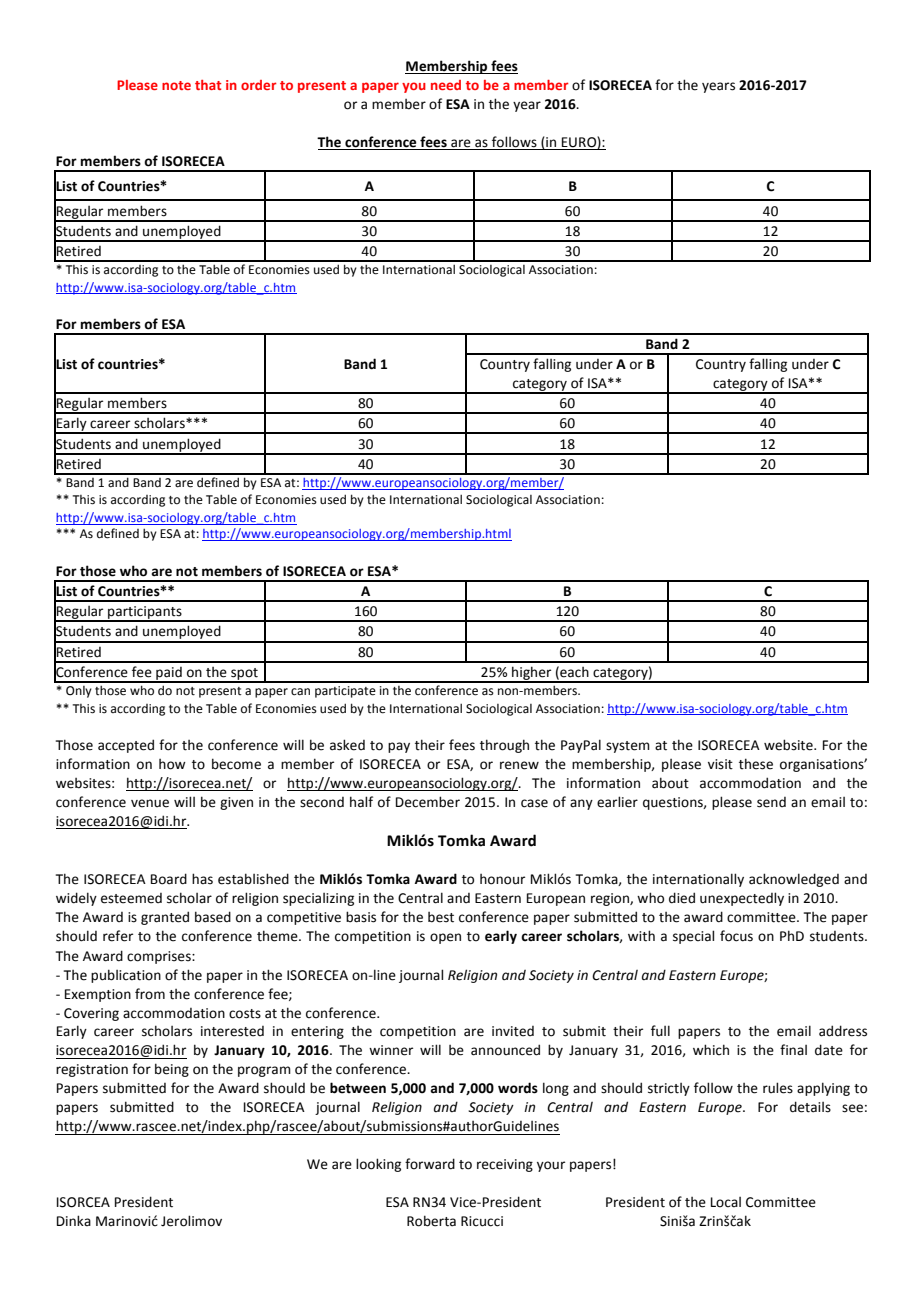 The image size is (924, 1308). Describe the element at coordinates (176, 85) in the screenshot. I see `note` at that location.
